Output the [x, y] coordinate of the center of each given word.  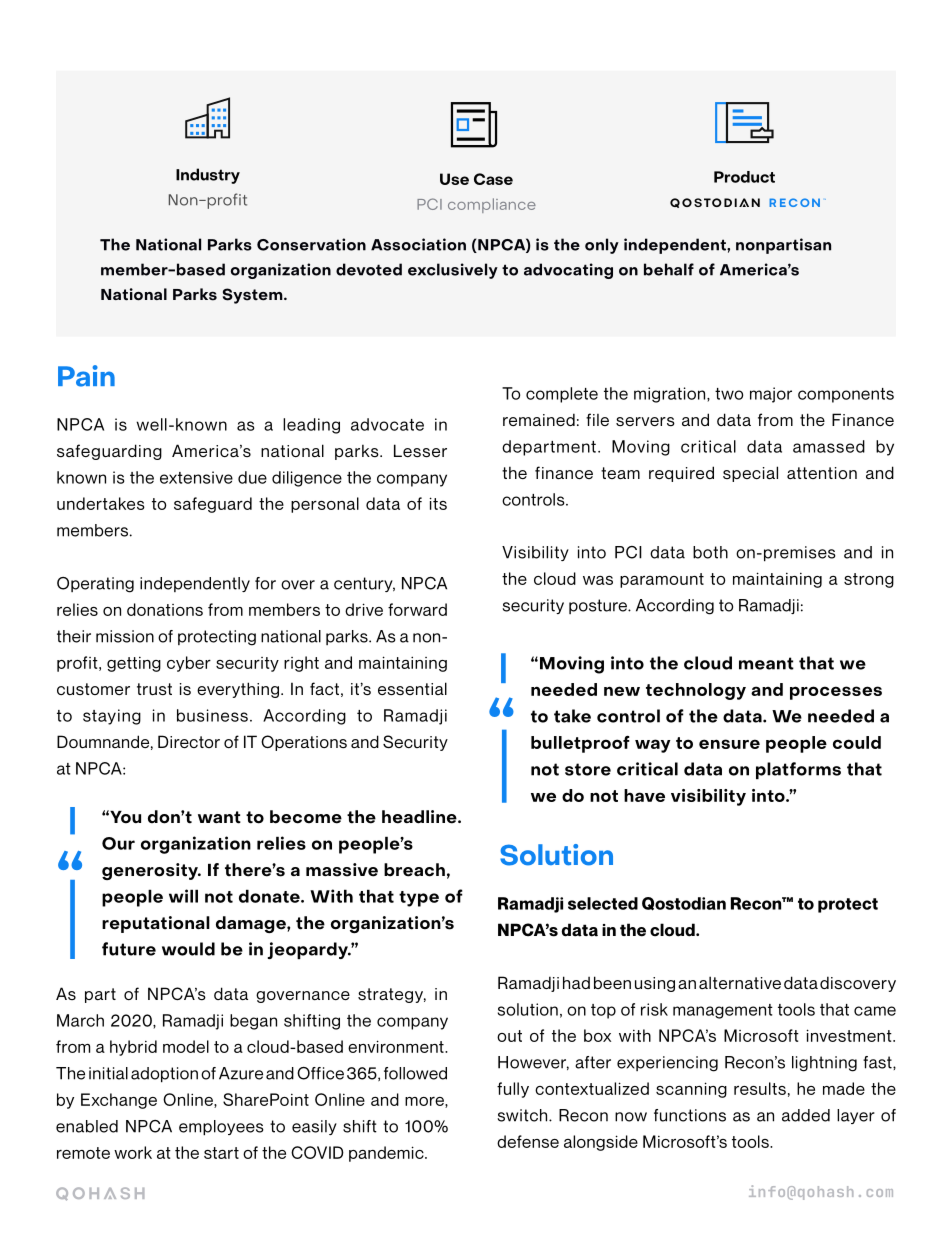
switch [523, 1115]
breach [414, 870]
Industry [208, 176]
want [219, 817]
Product [744, 177]
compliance [492, 205]
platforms [798, 770]
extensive [196, 477]
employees [221, 1128]
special [750, 474]
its [438, 503]
